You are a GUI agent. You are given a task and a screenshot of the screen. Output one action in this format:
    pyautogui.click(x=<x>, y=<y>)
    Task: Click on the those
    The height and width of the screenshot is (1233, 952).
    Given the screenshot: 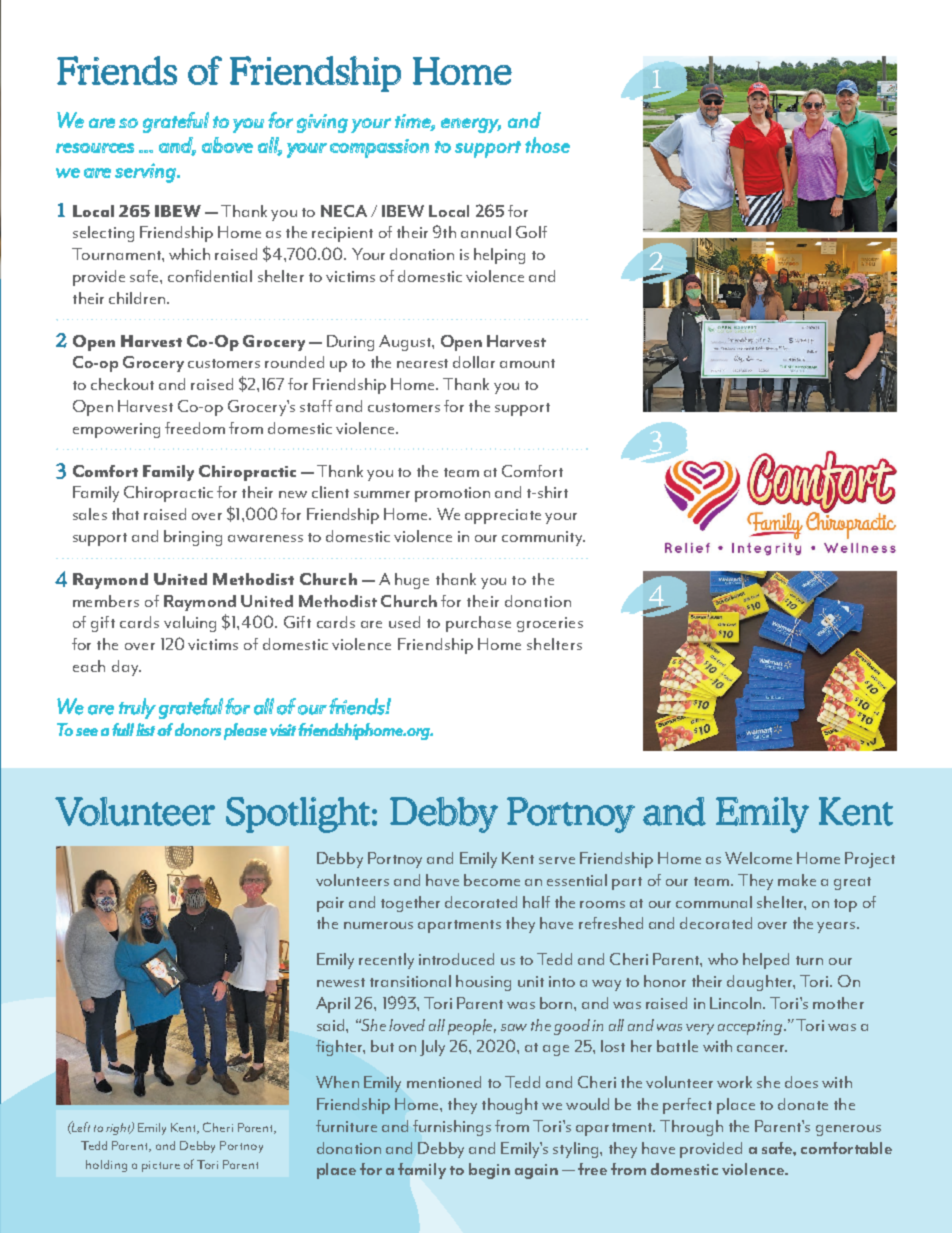 What is the action you would take?
    pyautogui.click(x=547, y=145)
